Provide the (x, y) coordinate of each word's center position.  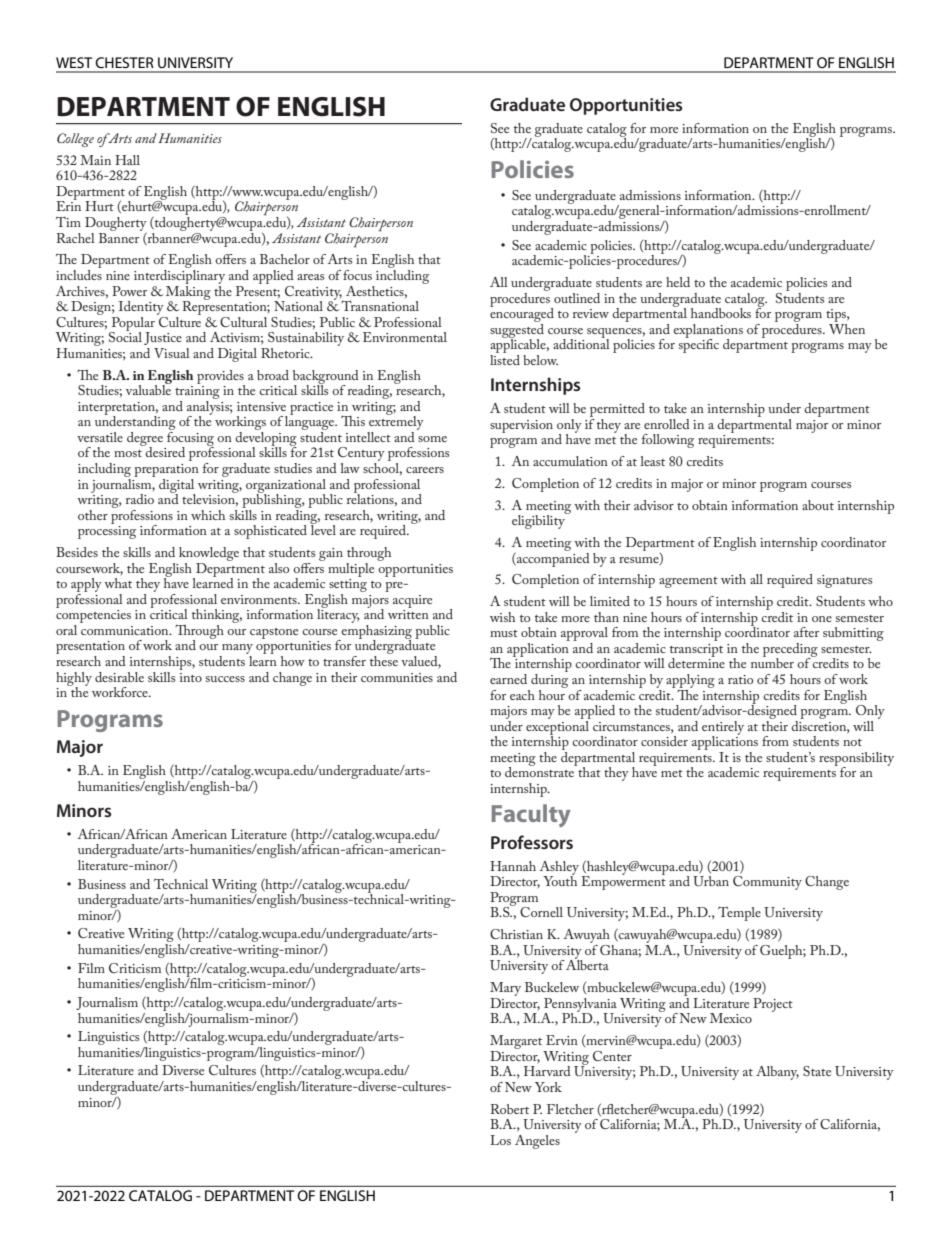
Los (500, 1140)
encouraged (522, 313)
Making (188, 292)
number (772, 662)
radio (140, 499)
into (191, 677)
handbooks (721, 313)
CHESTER (124, 62)
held (678, 282)
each (522, 695)
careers (425, 470)
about (818, 505)
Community (767, 883)
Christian (516, 934)
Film (91, 968)
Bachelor (285, 259)
